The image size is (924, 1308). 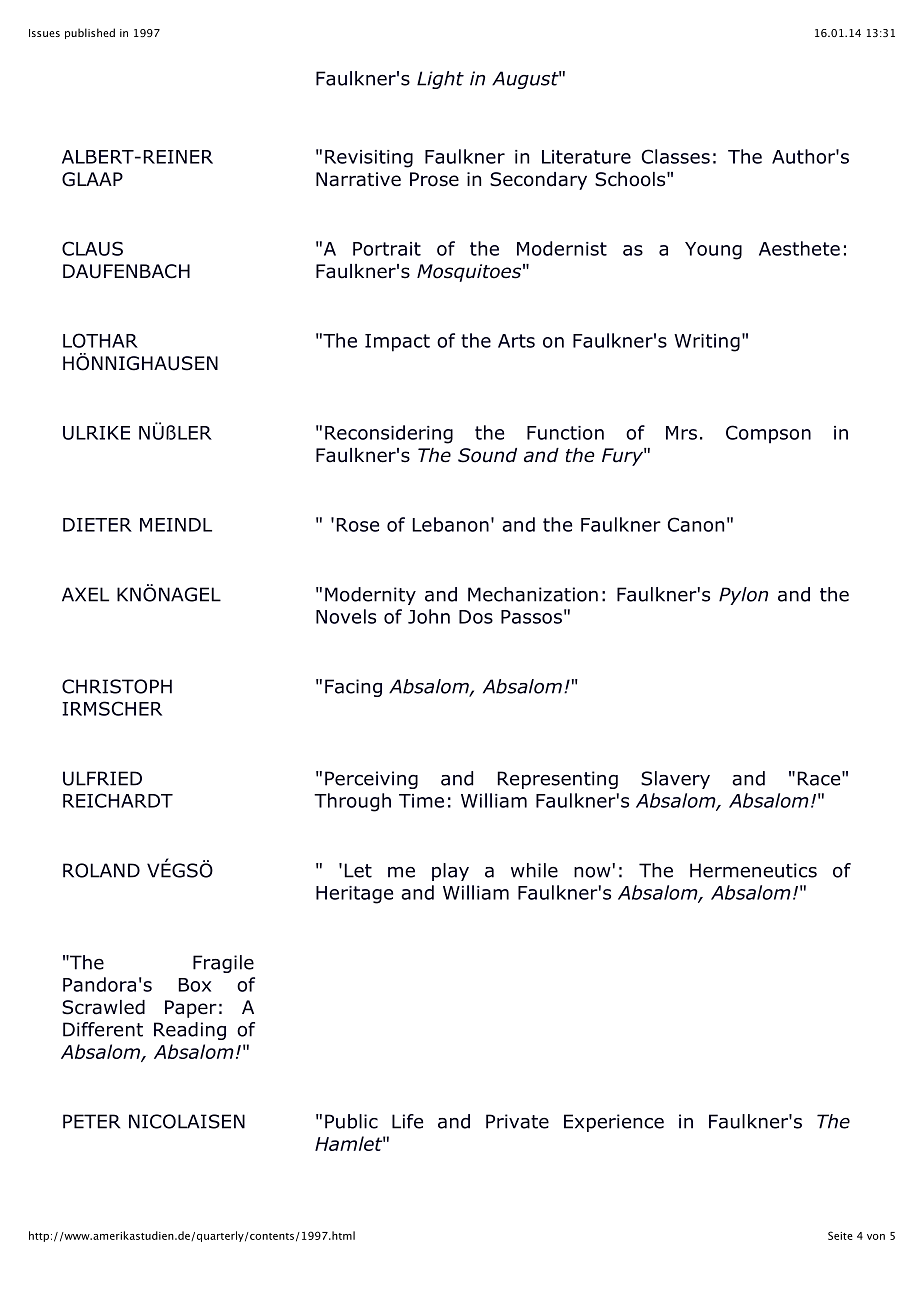 I want to click on published, so click(x=90, y=33).
